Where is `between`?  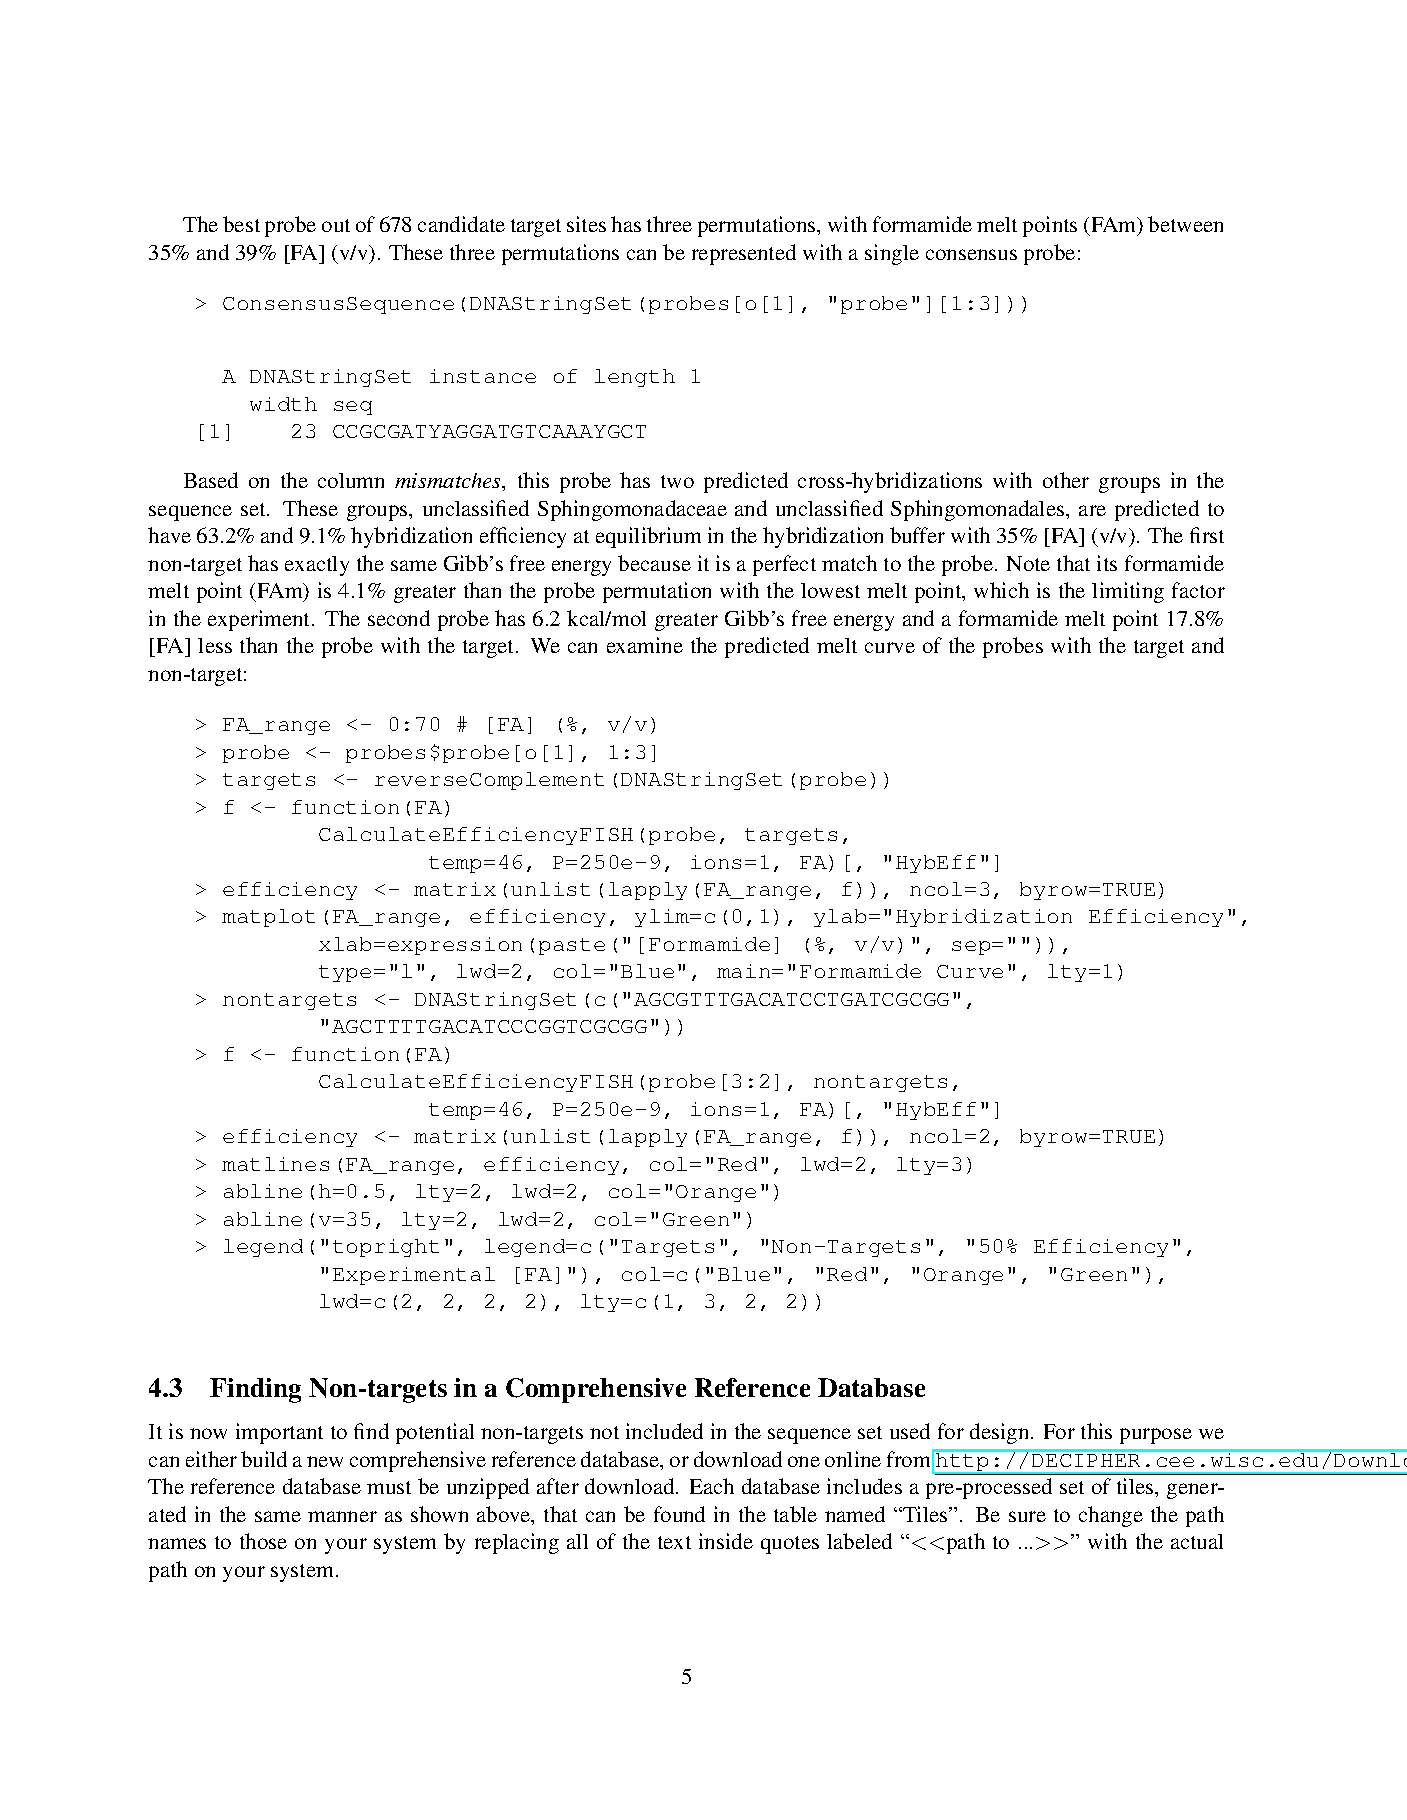
between is located at coordinates (1185, 224).
